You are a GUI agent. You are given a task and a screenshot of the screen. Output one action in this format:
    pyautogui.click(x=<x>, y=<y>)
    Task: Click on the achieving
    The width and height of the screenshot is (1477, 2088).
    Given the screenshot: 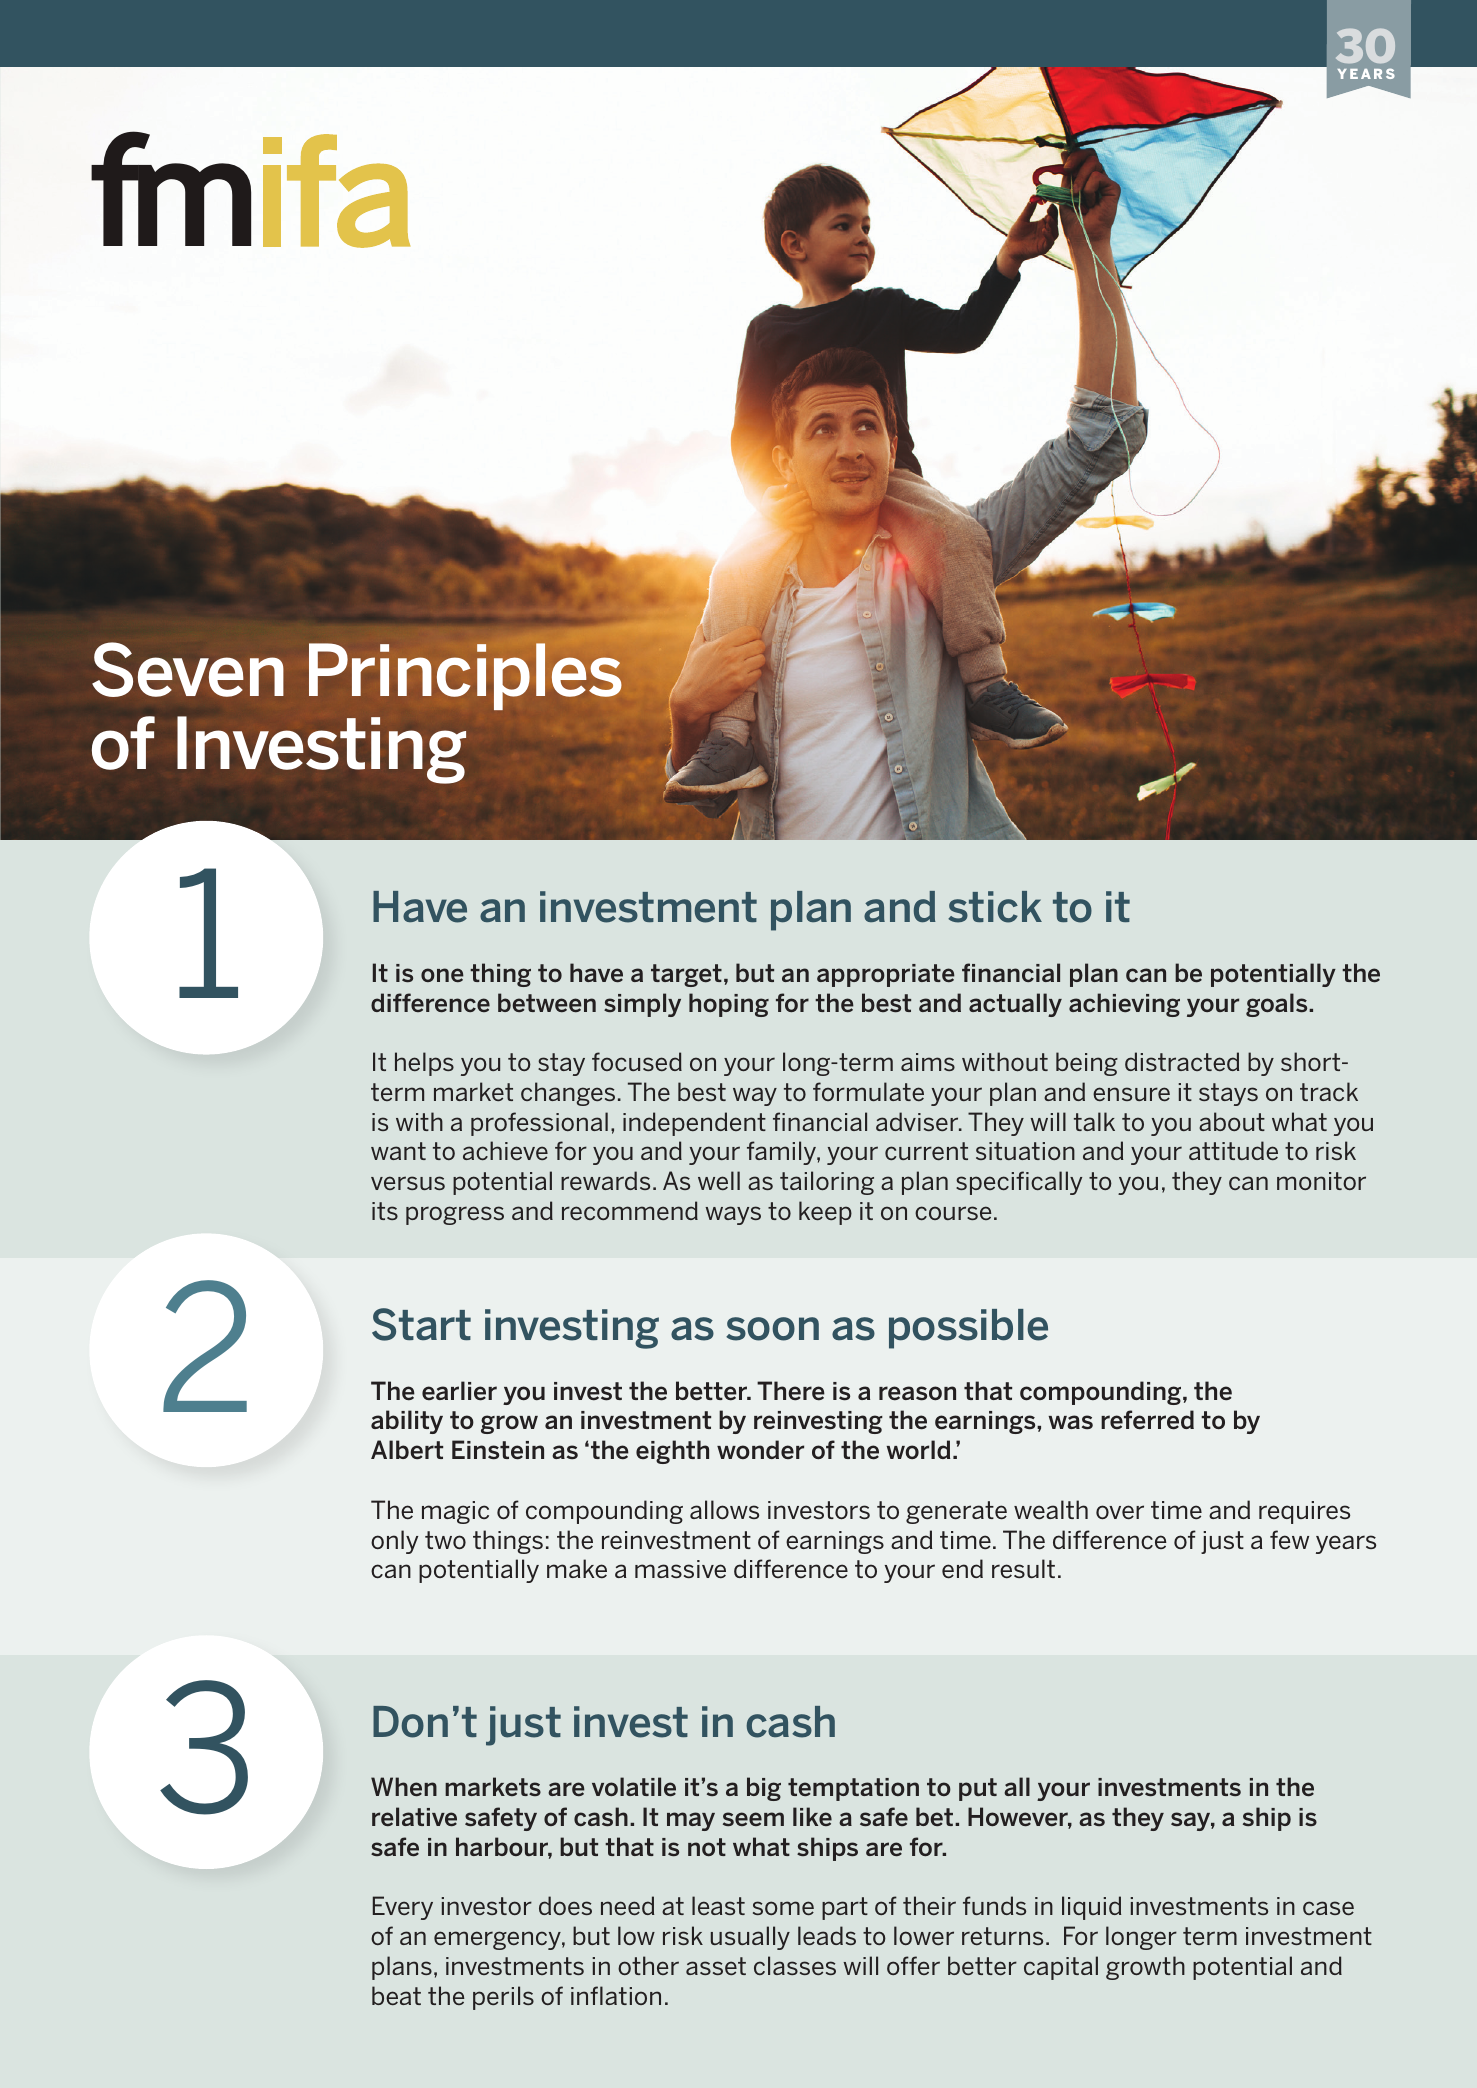 What is the action you would take?
    pyautogui.click(x=1124, y=1005)
